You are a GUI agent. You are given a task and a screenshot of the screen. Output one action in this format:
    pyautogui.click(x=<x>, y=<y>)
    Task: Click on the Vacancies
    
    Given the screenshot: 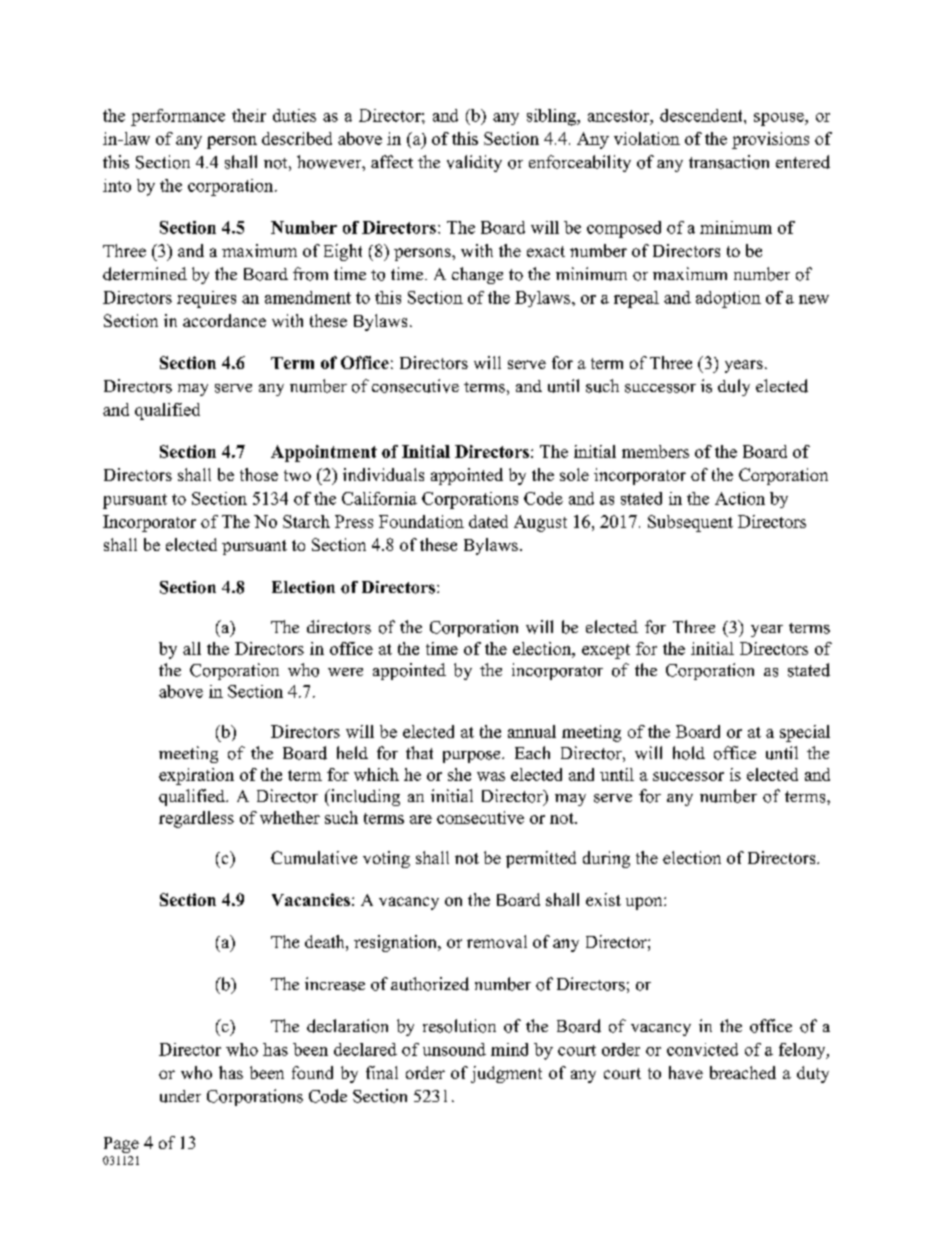 What is the action you would take?
    pyautogui.click(x=311, y=899)
